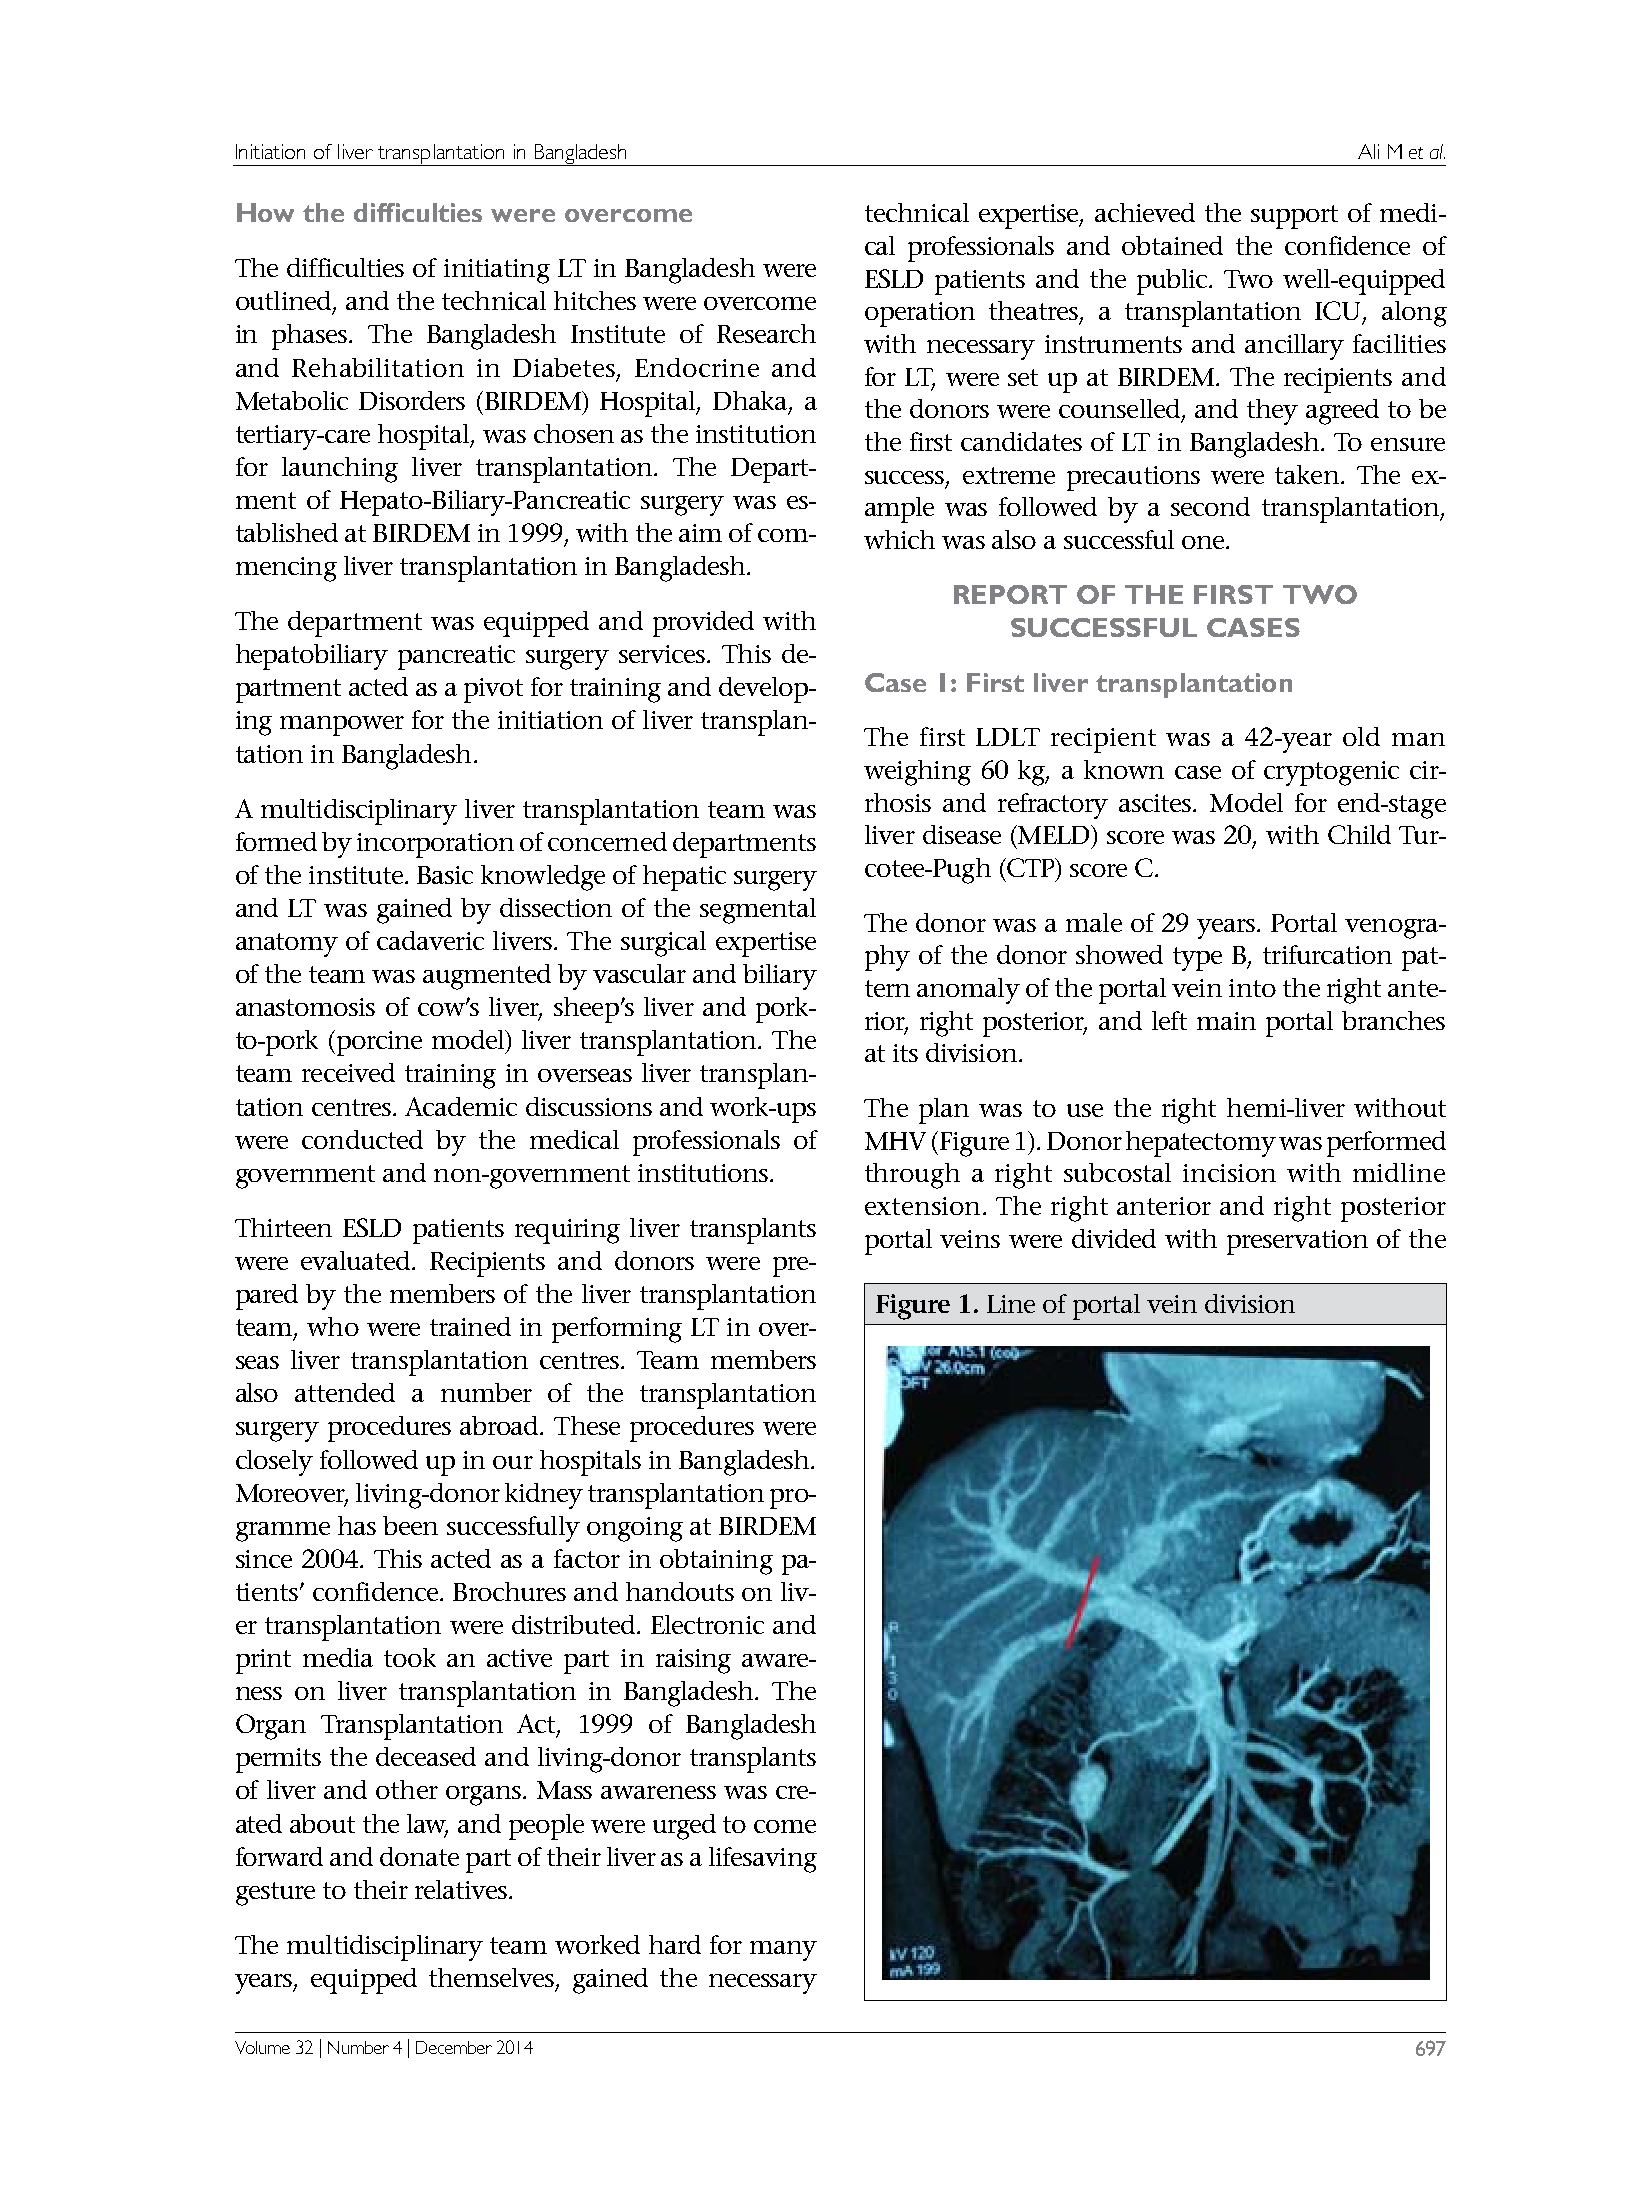 This document has width=1642, height=2189. What do you see at coordinates (454, 2047) in the document?
I see `December` at bounding box center [454, 2047].
